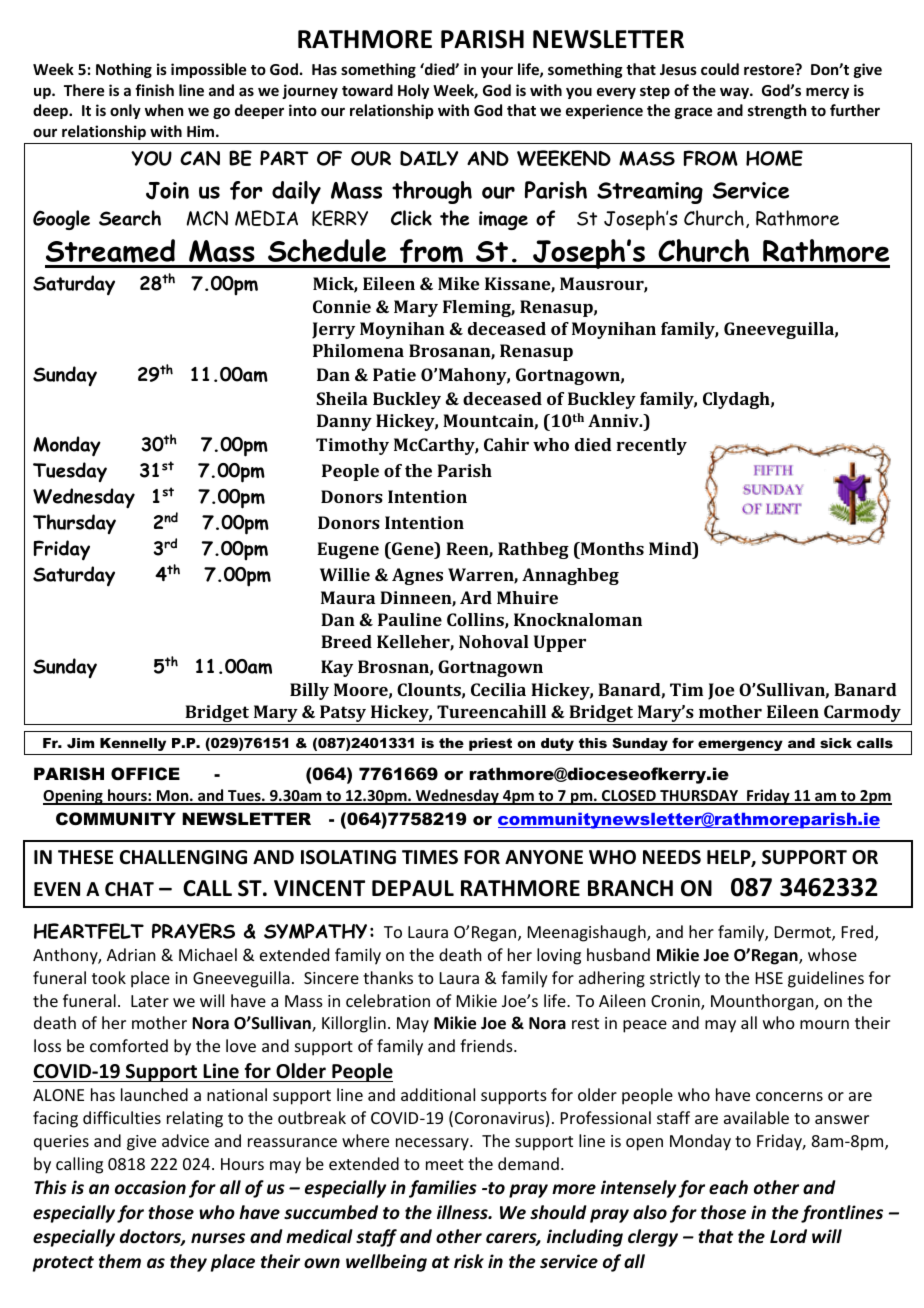  Describe the element at coordinates (131, 954) in the image. I see `Adrian` at that location.
